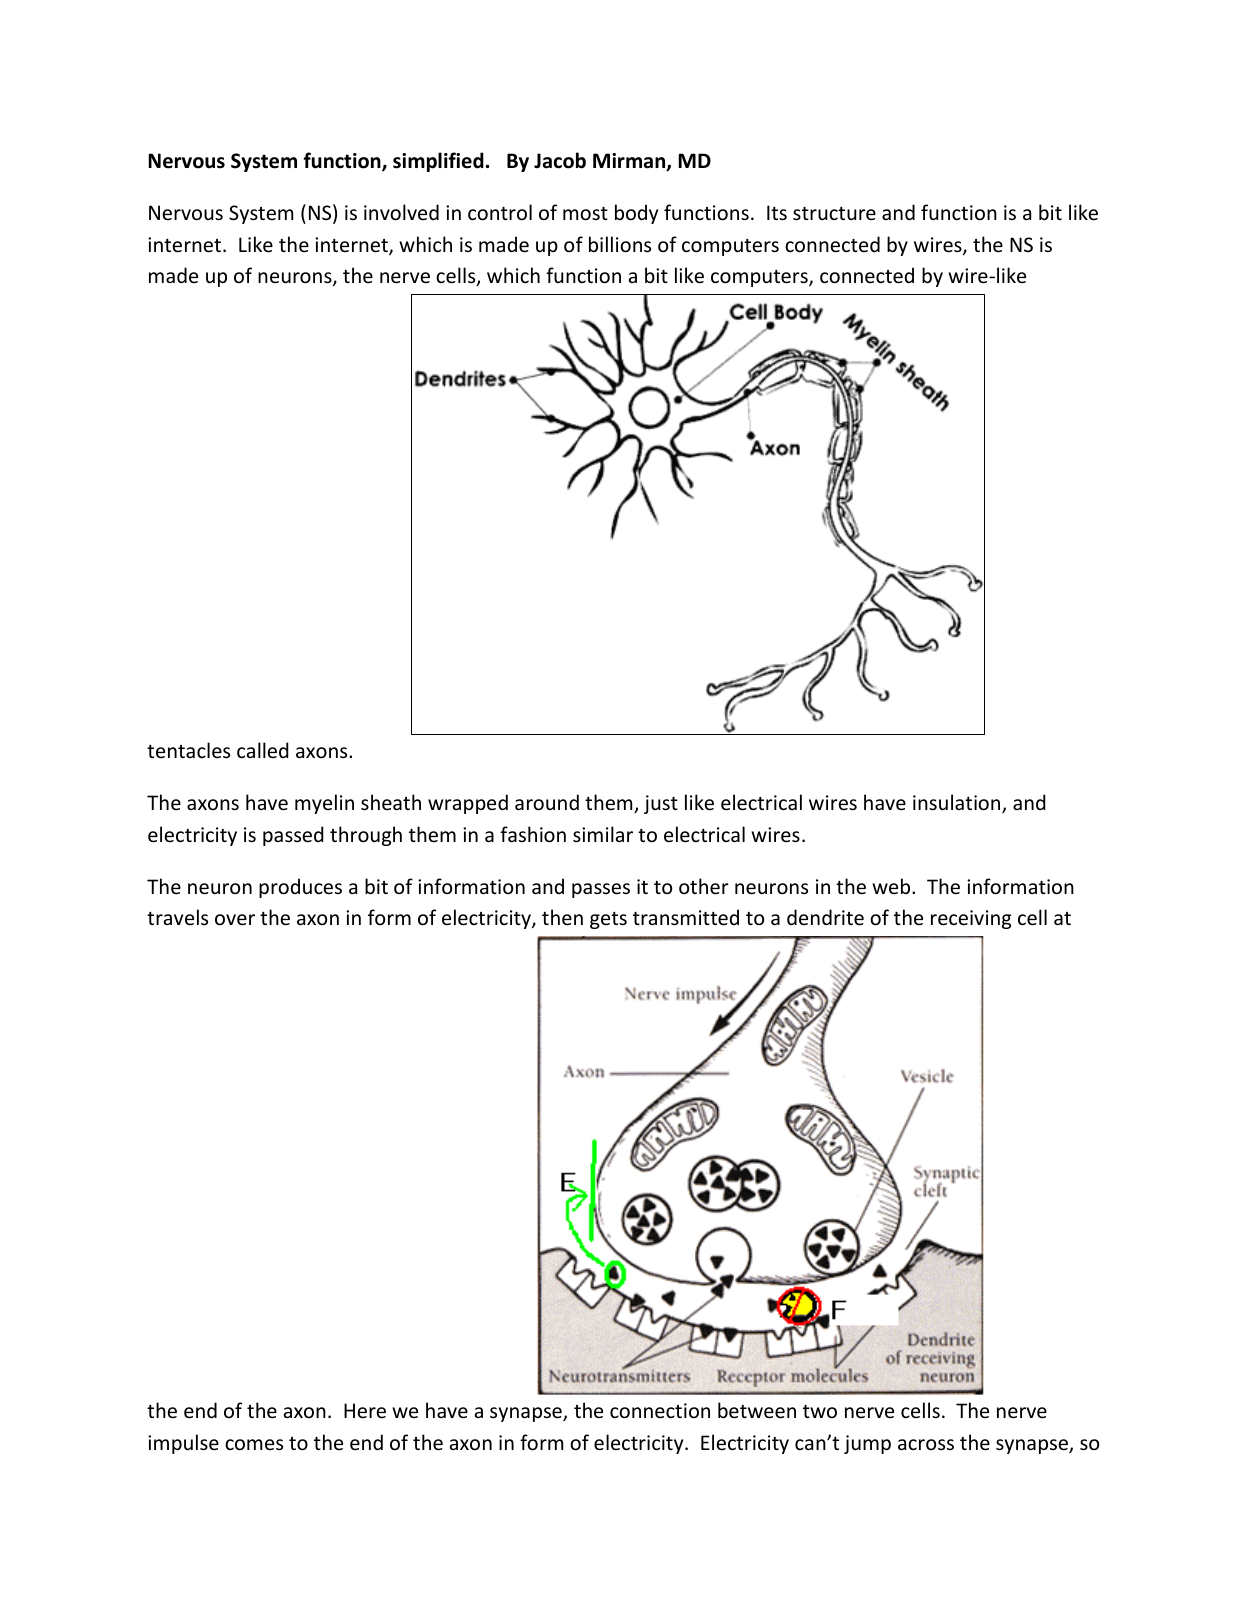  Describe the element at coordinates (547, 802) in the page. I see `around` at that location.
